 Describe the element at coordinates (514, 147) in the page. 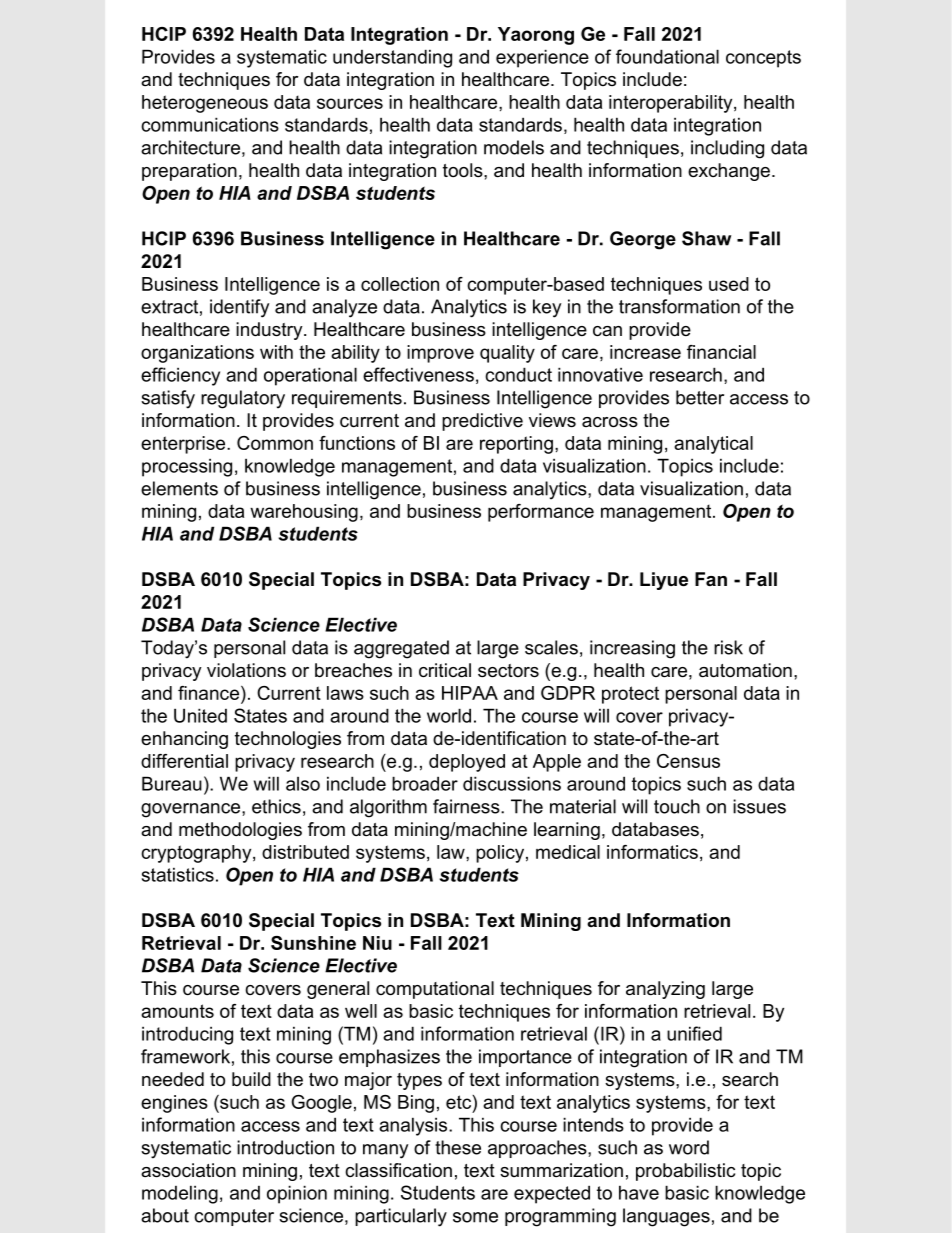

I see `models` at that location.
